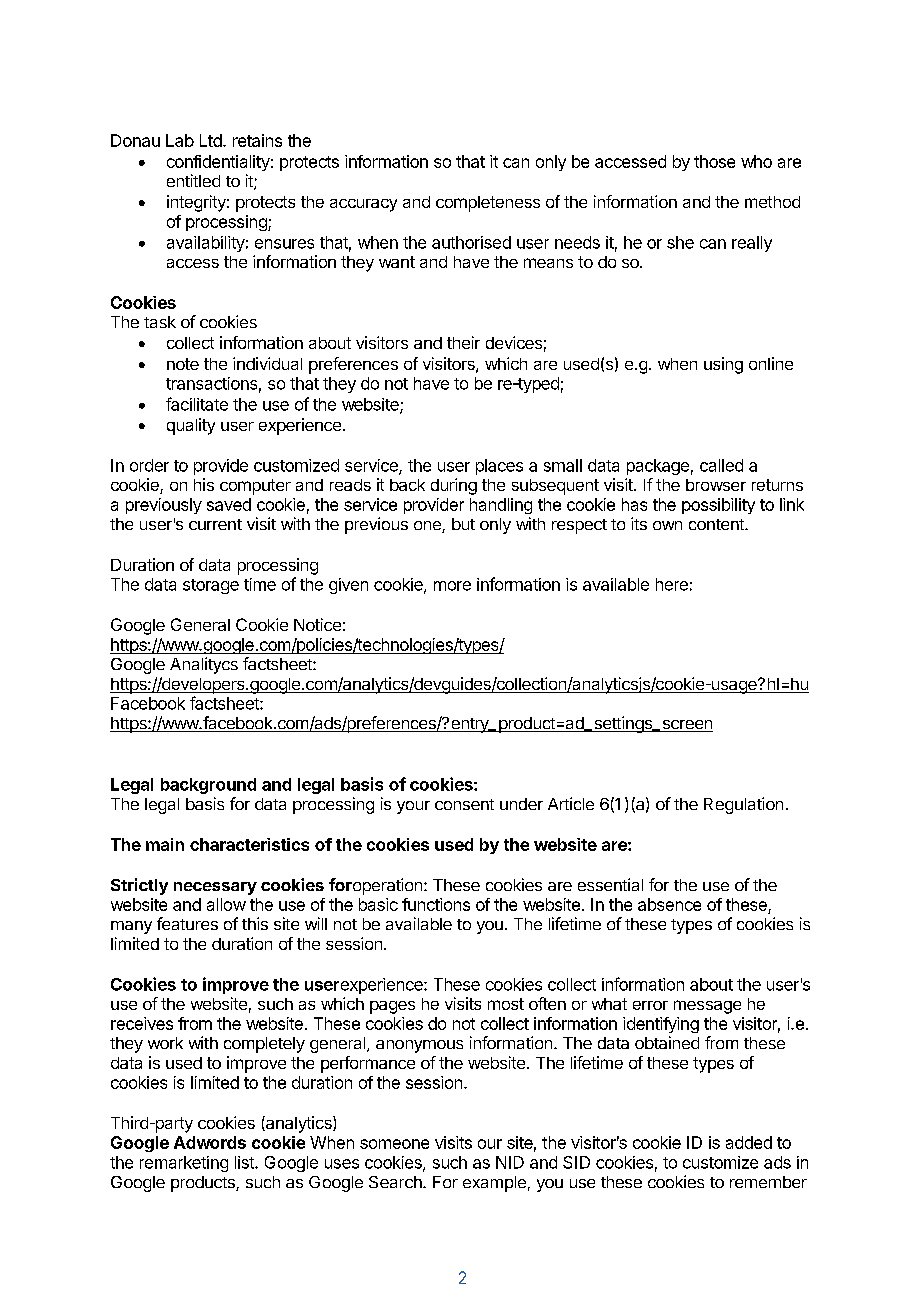 The image size is (924, 1307). Describe the element at coordinates (672, 584) in the screenshot. I see `here` at that location.
